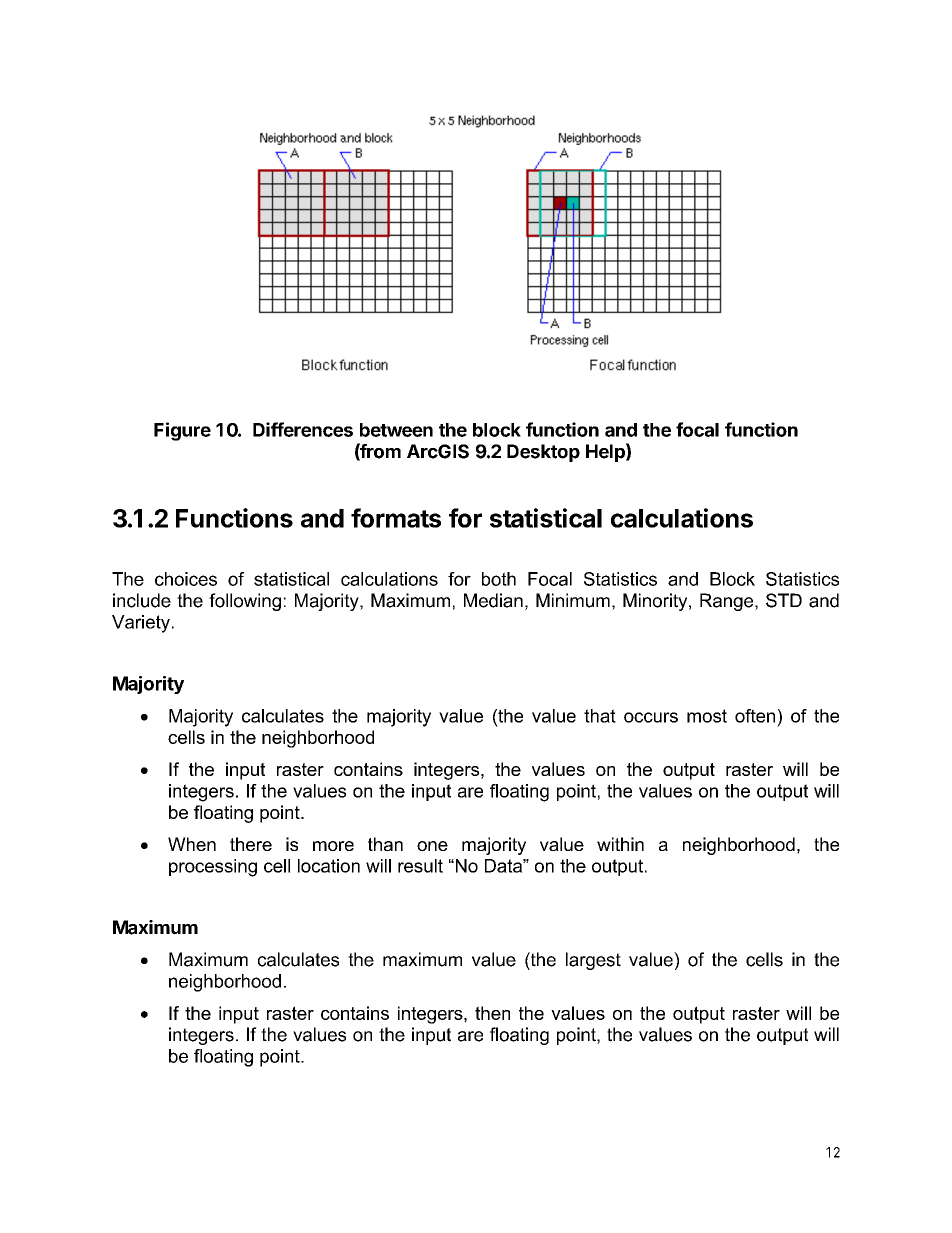 This screenshot has width=952, height=1233. Describe the element at coordinates (141, 624) in the screenshot. I see `Variety` at that location.
